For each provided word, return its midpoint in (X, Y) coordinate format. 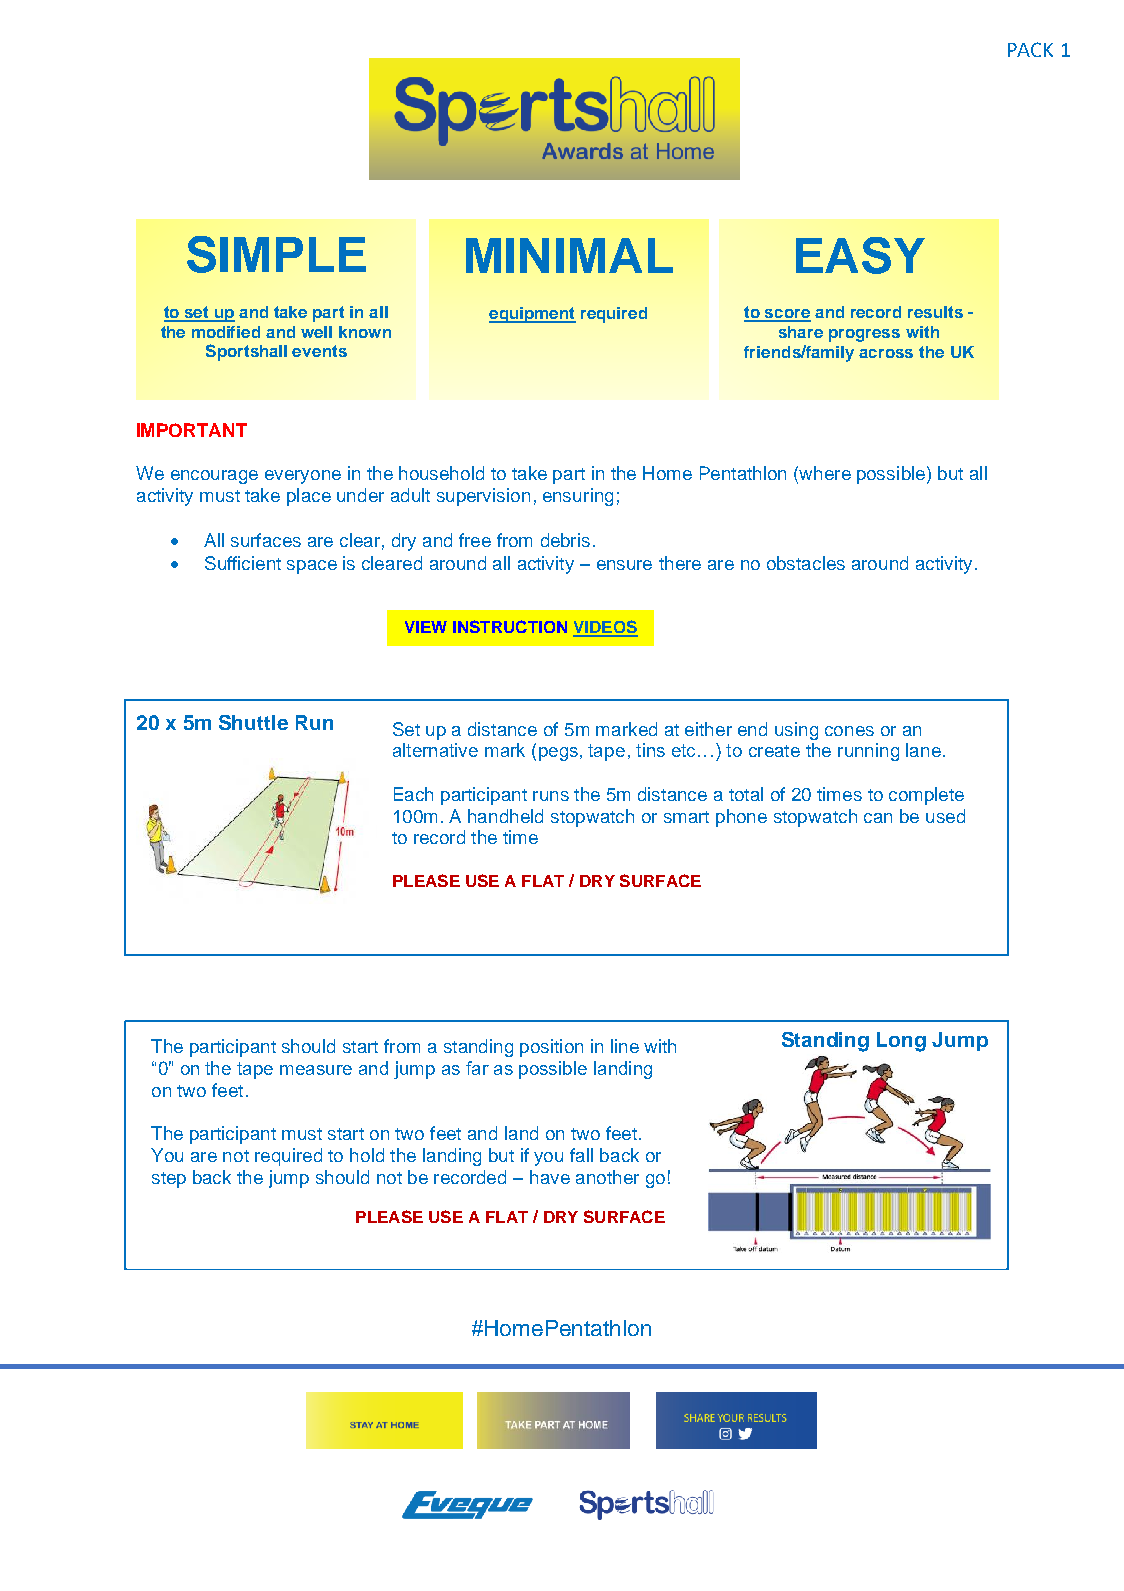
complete (926, 796)
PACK (1030, 49)
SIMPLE (276, 254)
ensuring (578, 497)
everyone (303, 477)
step (169, 1180)
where (825, 473)
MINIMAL (569, 255)
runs (551, 796)
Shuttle (253, 722)
